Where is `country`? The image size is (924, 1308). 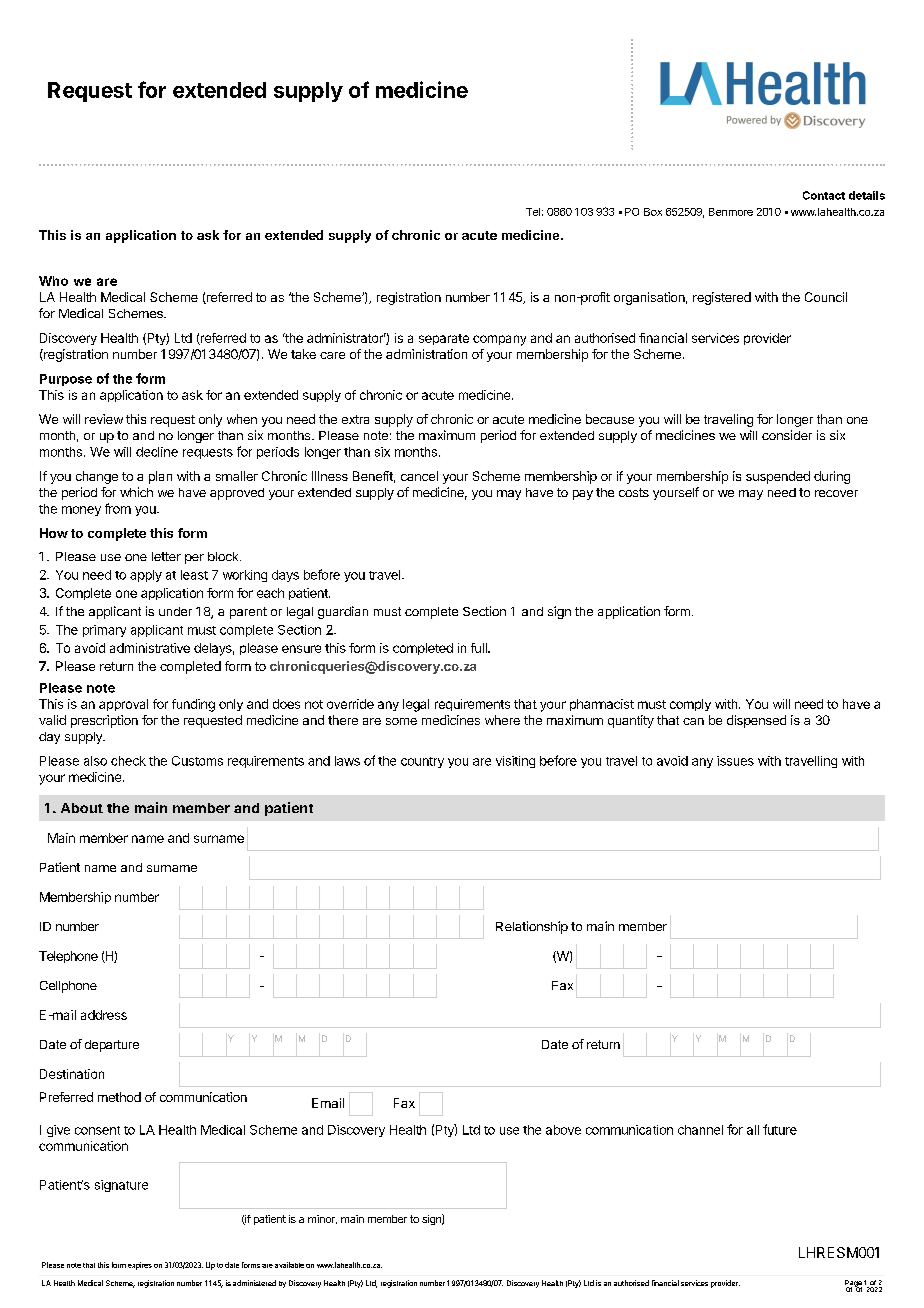 country is located at coordinates (422, 762).
